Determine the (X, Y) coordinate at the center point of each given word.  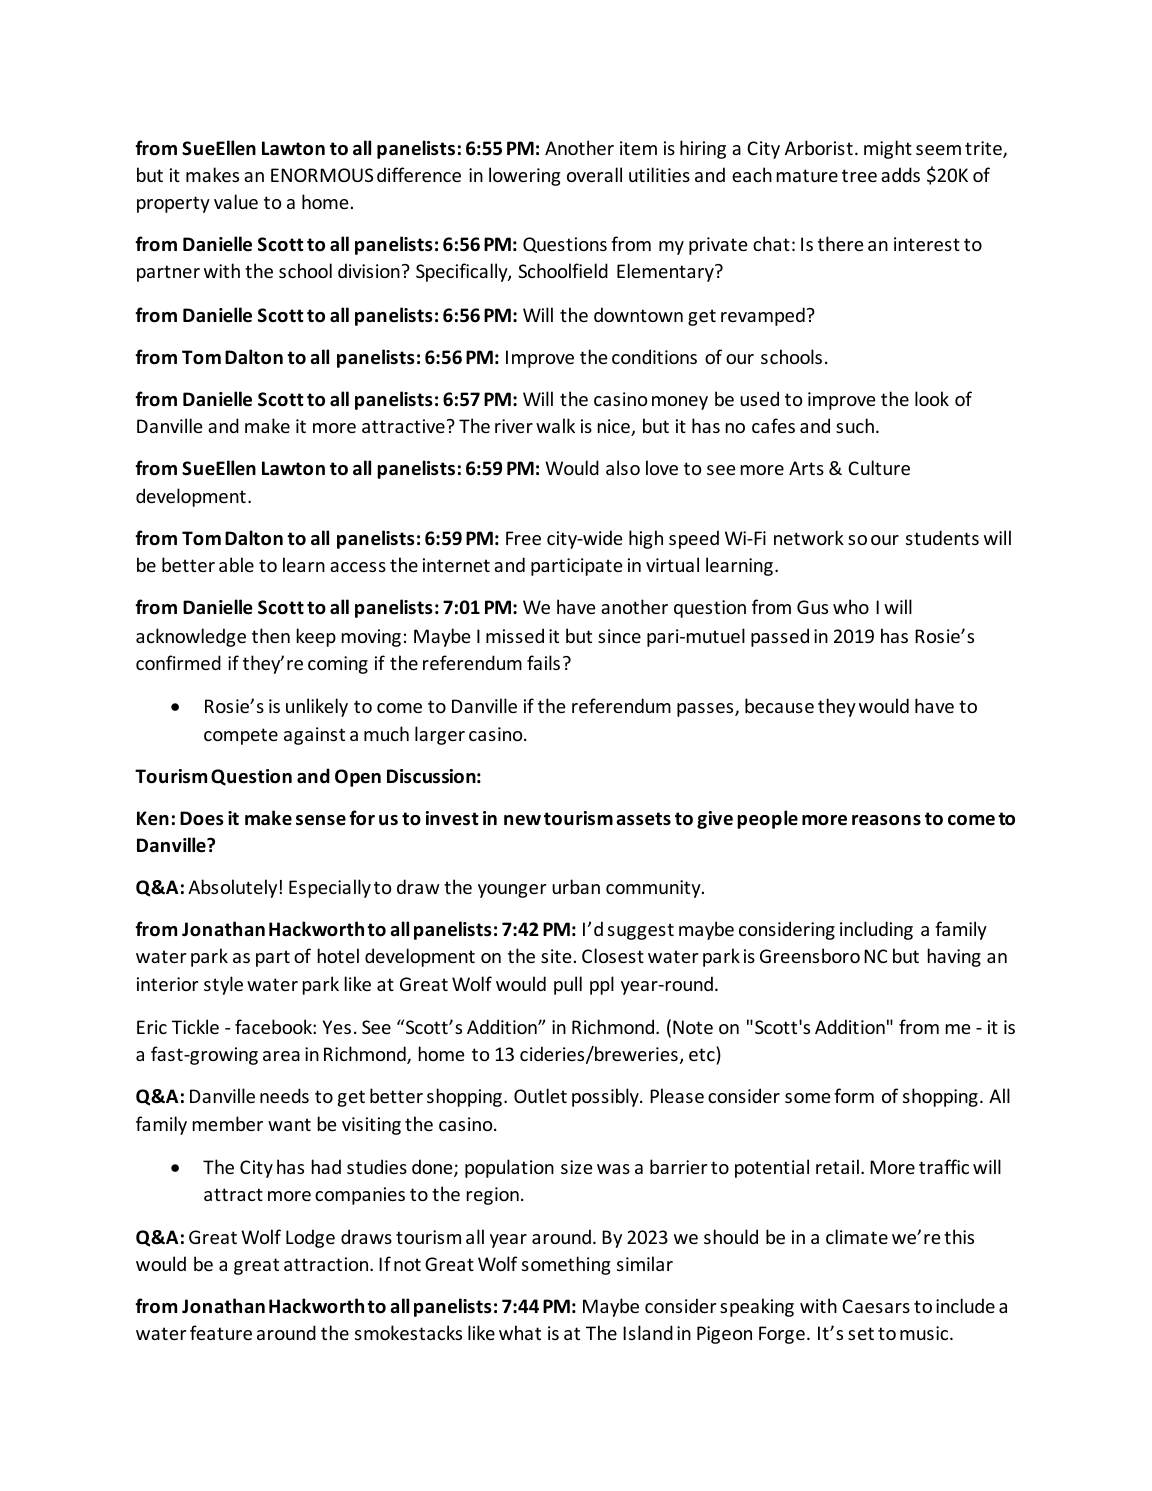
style (223, 985)
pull (568, 985)
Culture (879, 467)
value (236, 201)
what (520, 1332)
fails (543, 662)
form (854, 1095)
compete (241, 736)
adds (900, 174)
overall (594, 174)
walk (555, 425)
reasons (886, 820)
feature (221, 1332)
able (236, 564)
